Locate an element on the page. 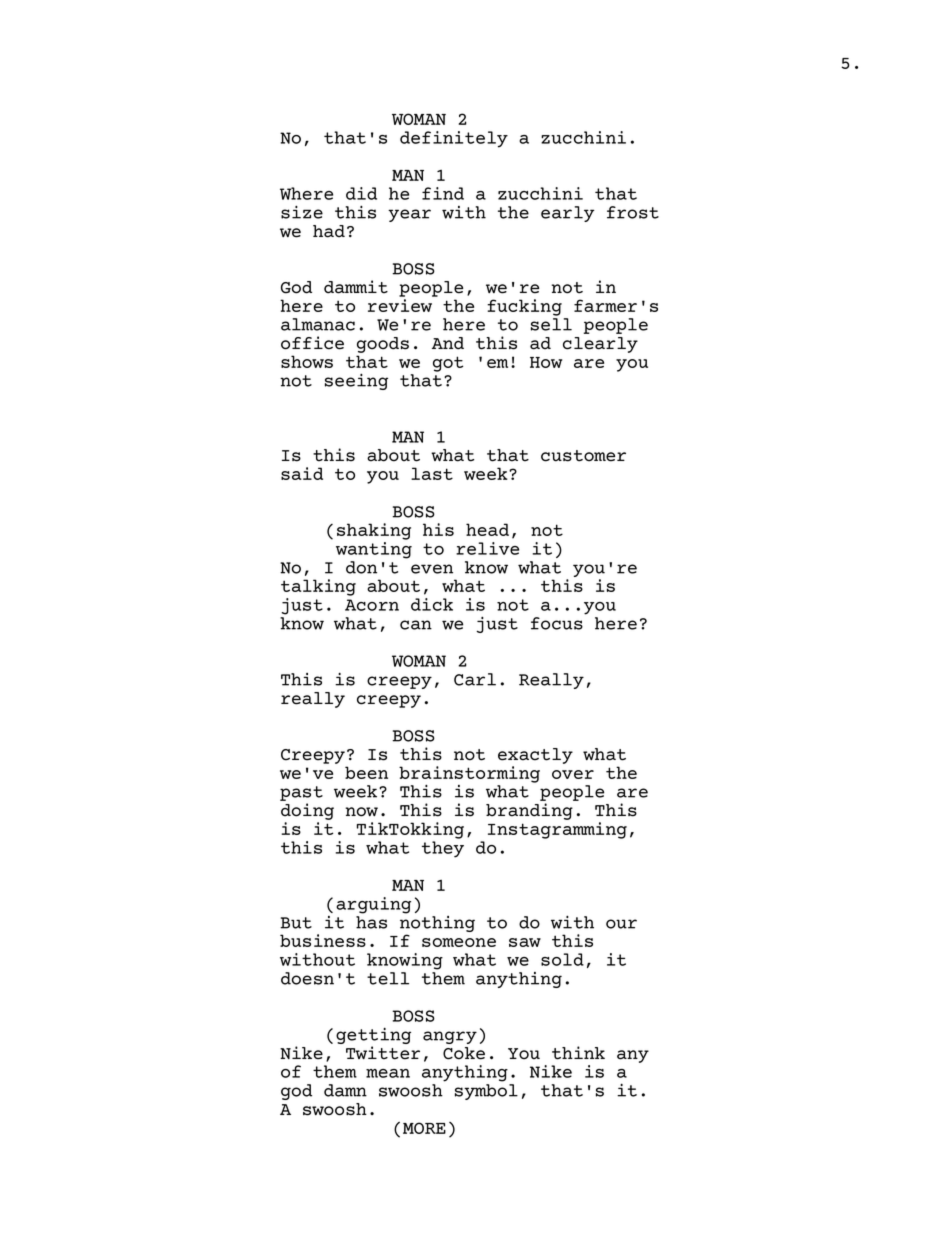  talking is located at coordinates (318, 587).
